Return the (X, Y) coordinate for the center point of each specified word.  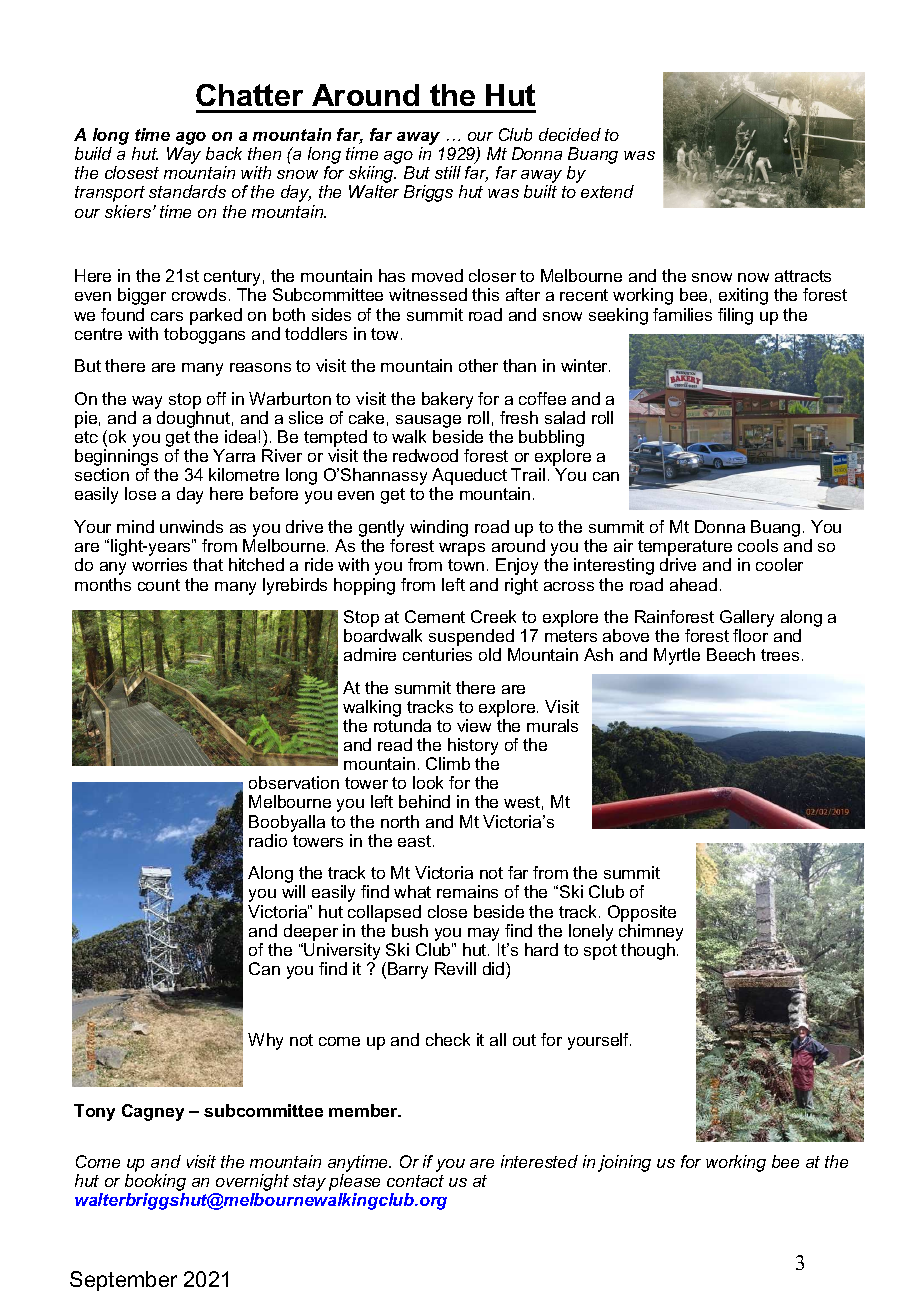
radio (268, 840)
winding (439, 528)
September (123, 1281)
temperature (685, 549)
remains (467, 891)
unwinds (191, 526)
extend (607, 191)
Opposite (642, 913)
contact (415, 1181)
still (448, 172)
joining (624, 1163)
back (224, 153)
